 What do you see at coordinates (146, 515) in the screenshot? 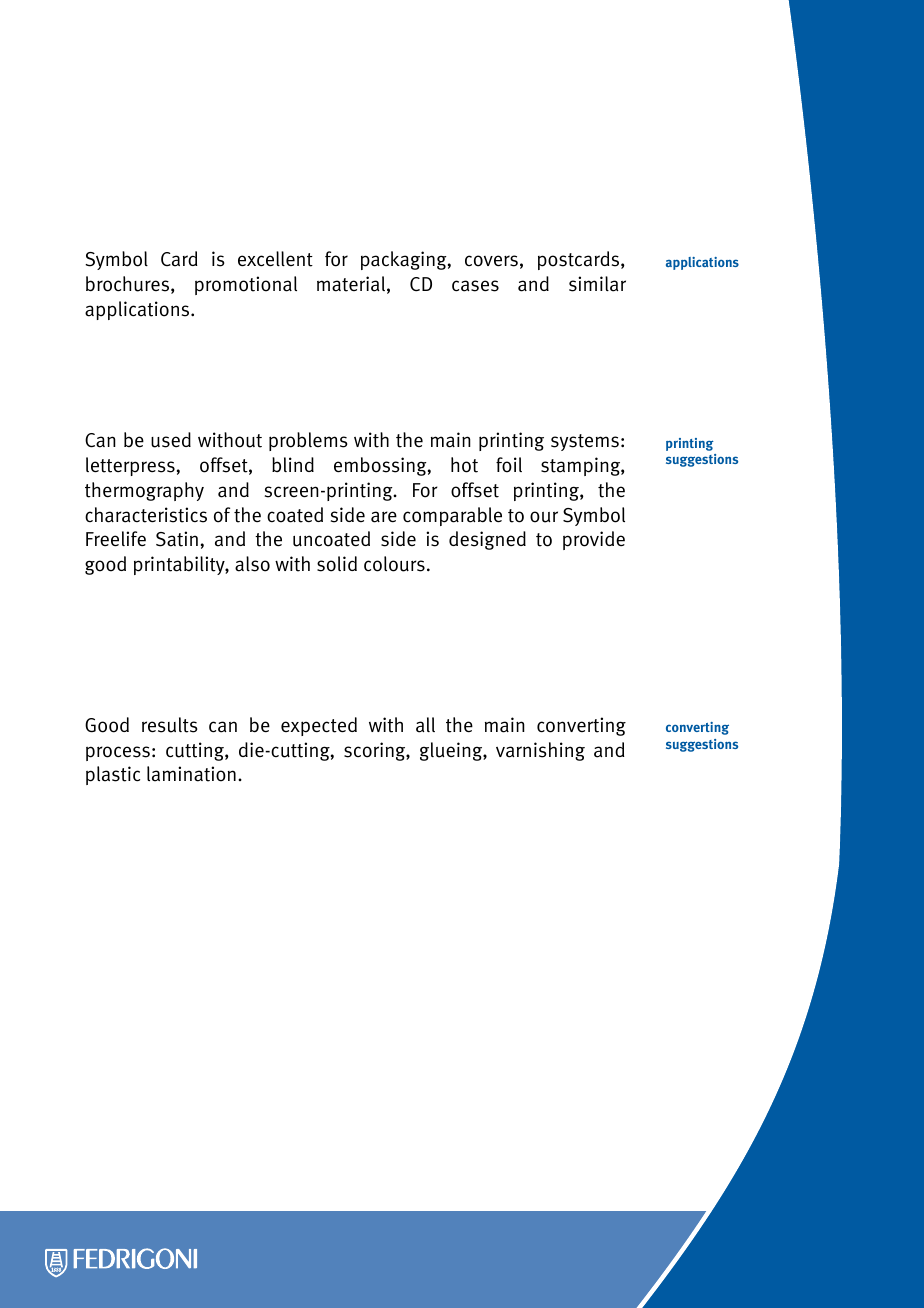
I see `characteristics` at bounding box center [146, 515].
